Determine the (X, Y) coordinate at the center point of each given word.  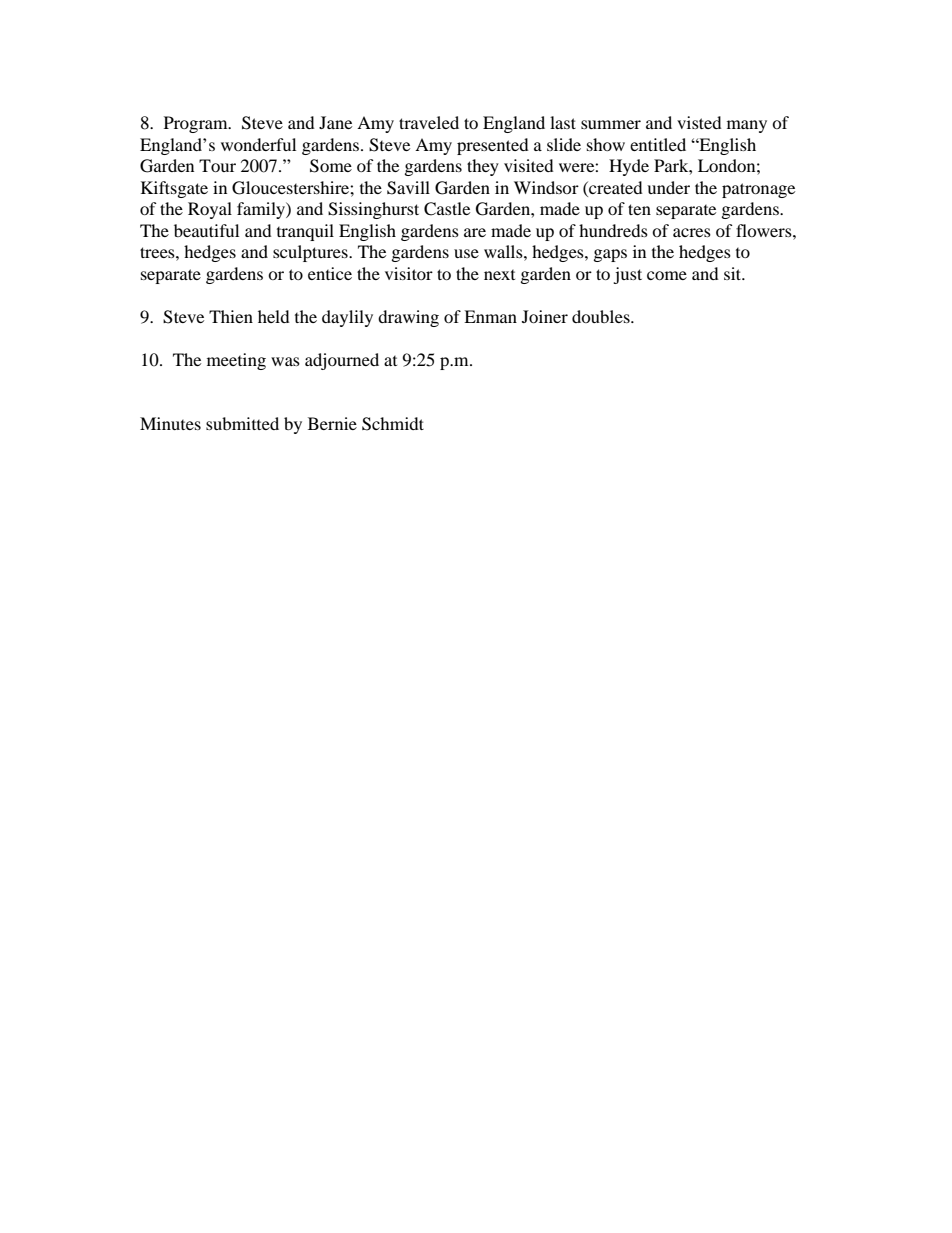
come (667, 275)
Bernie (332, 423)
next (499, 275)
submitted (242, 423)
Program (197, 124)
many (747, 126)
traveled (429, 122)
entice (330, 273)
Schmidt (393, 424)
